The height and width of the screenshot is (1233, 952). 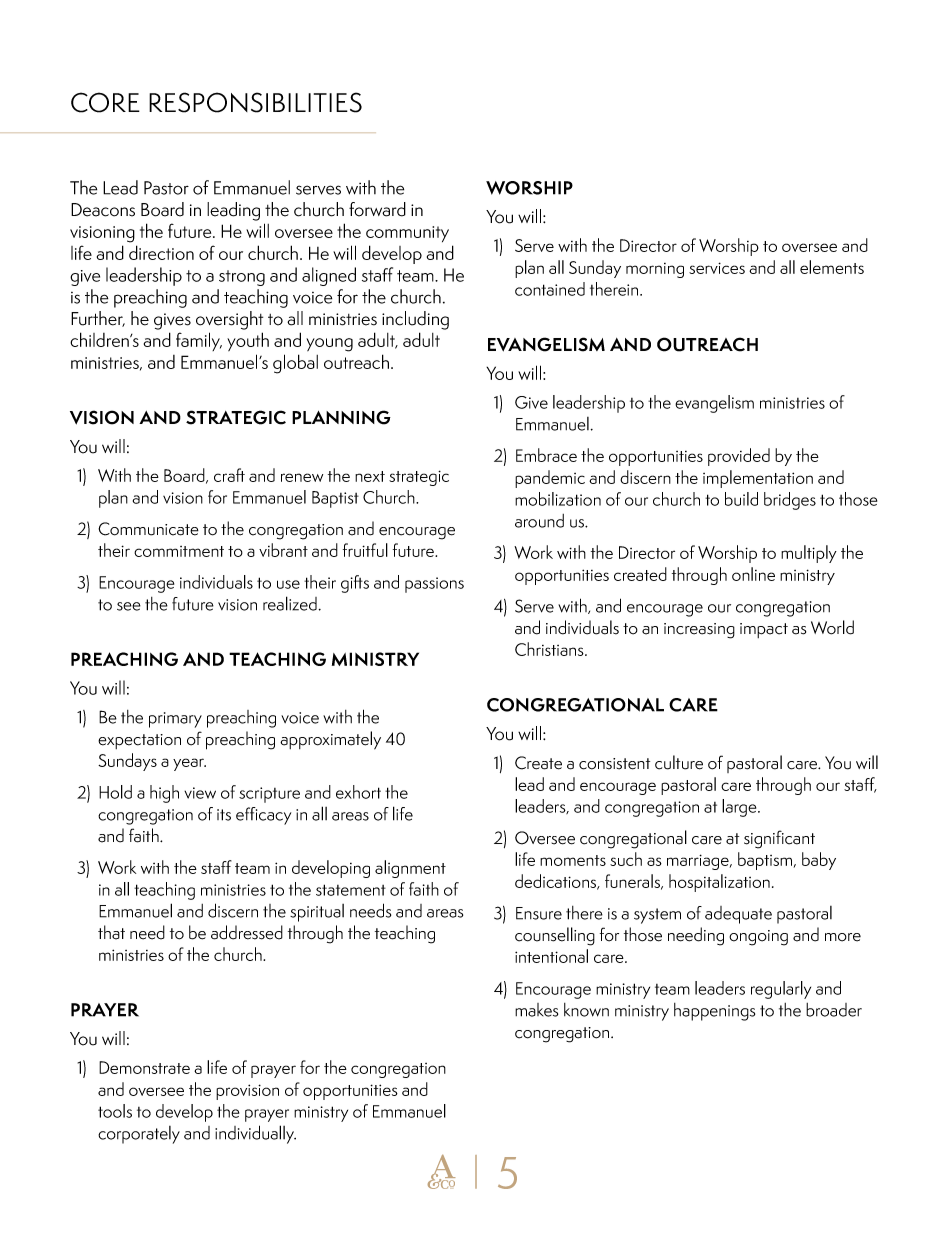 I want to click on makes, so click(x=536, y=1010).
